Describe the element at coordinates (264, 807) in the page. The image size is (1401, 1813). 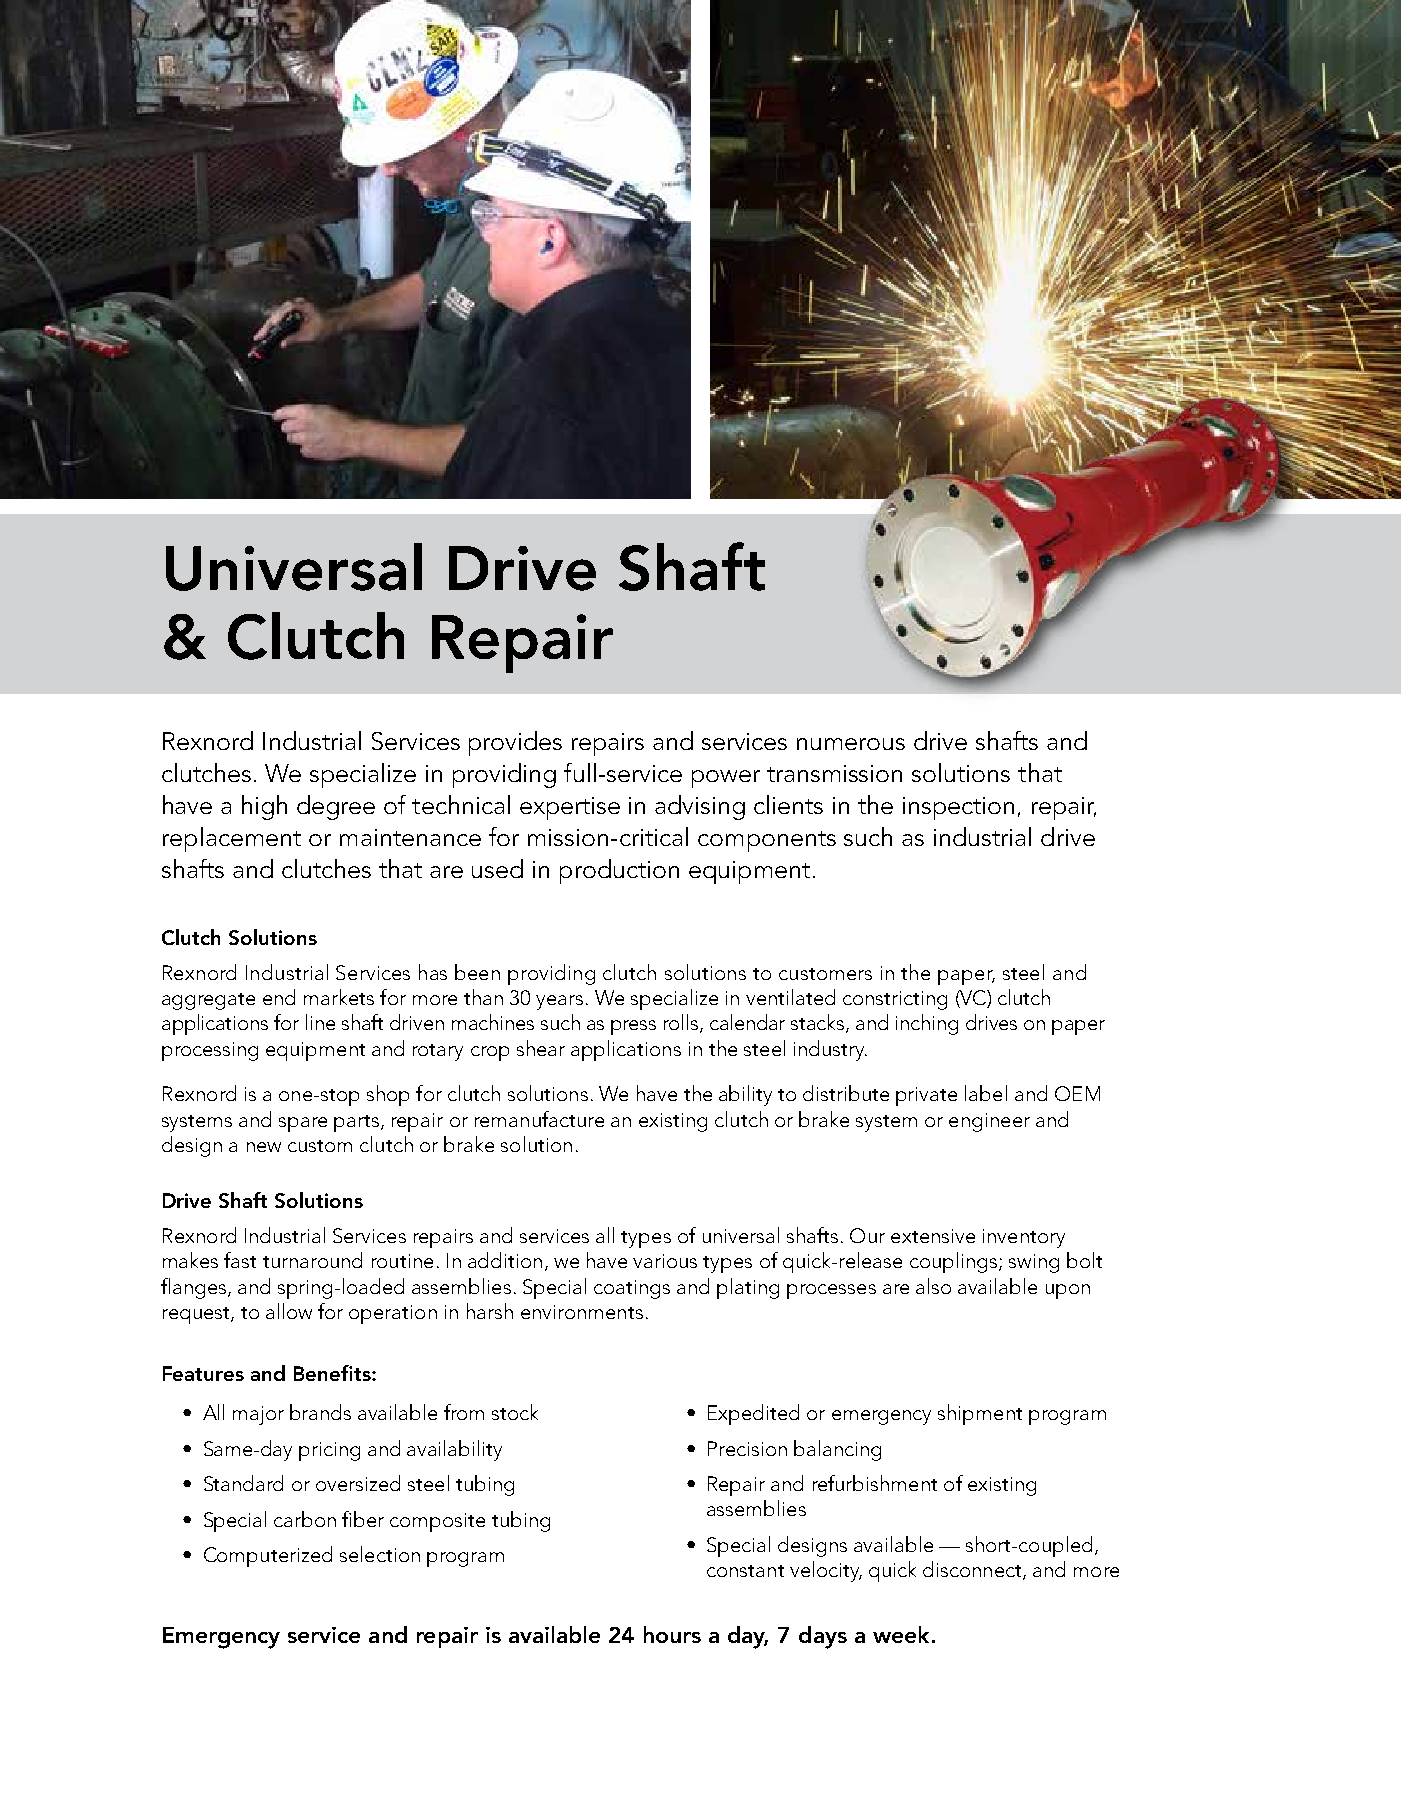
I see `high` at that location.
